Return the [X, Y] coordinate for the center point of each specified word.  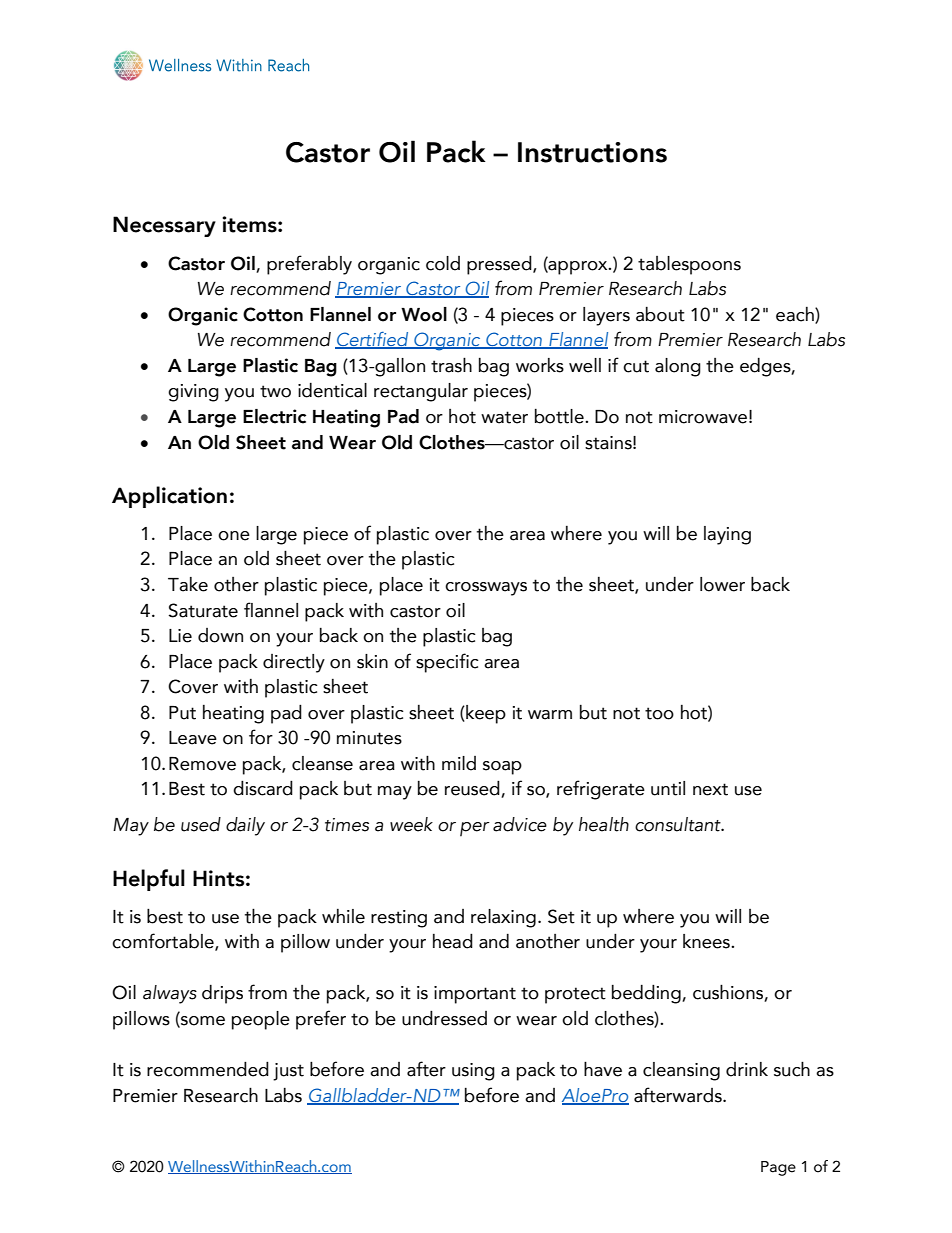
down [220, 635]
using [473, 1072]
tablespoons [689, 265]
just [288, 1072]
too [659, 713]
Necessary [164, 226]
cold [443, 263]
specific [447, 663]
